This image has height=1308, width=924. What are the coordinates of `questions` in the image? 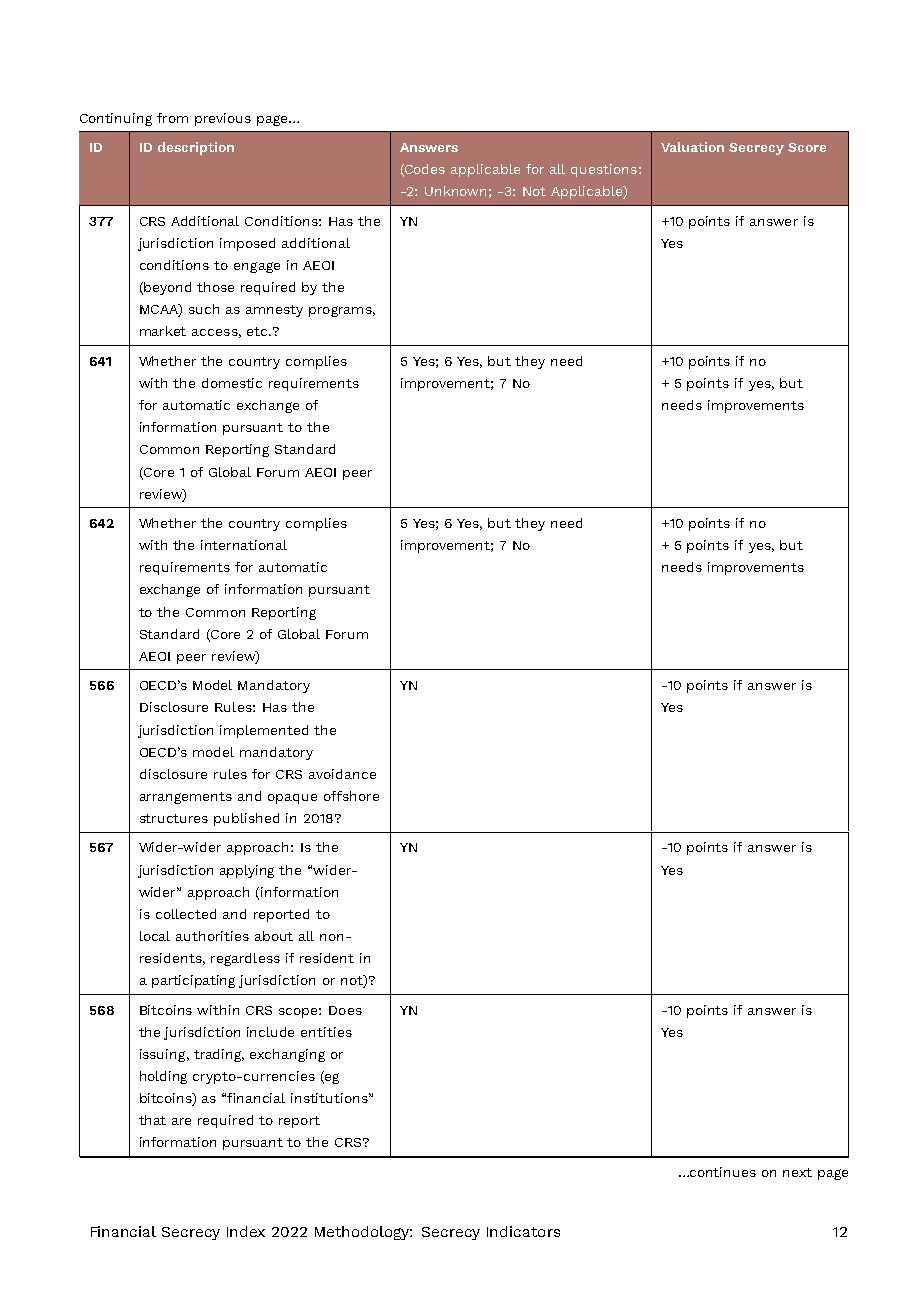 It's located at (604, 170).
